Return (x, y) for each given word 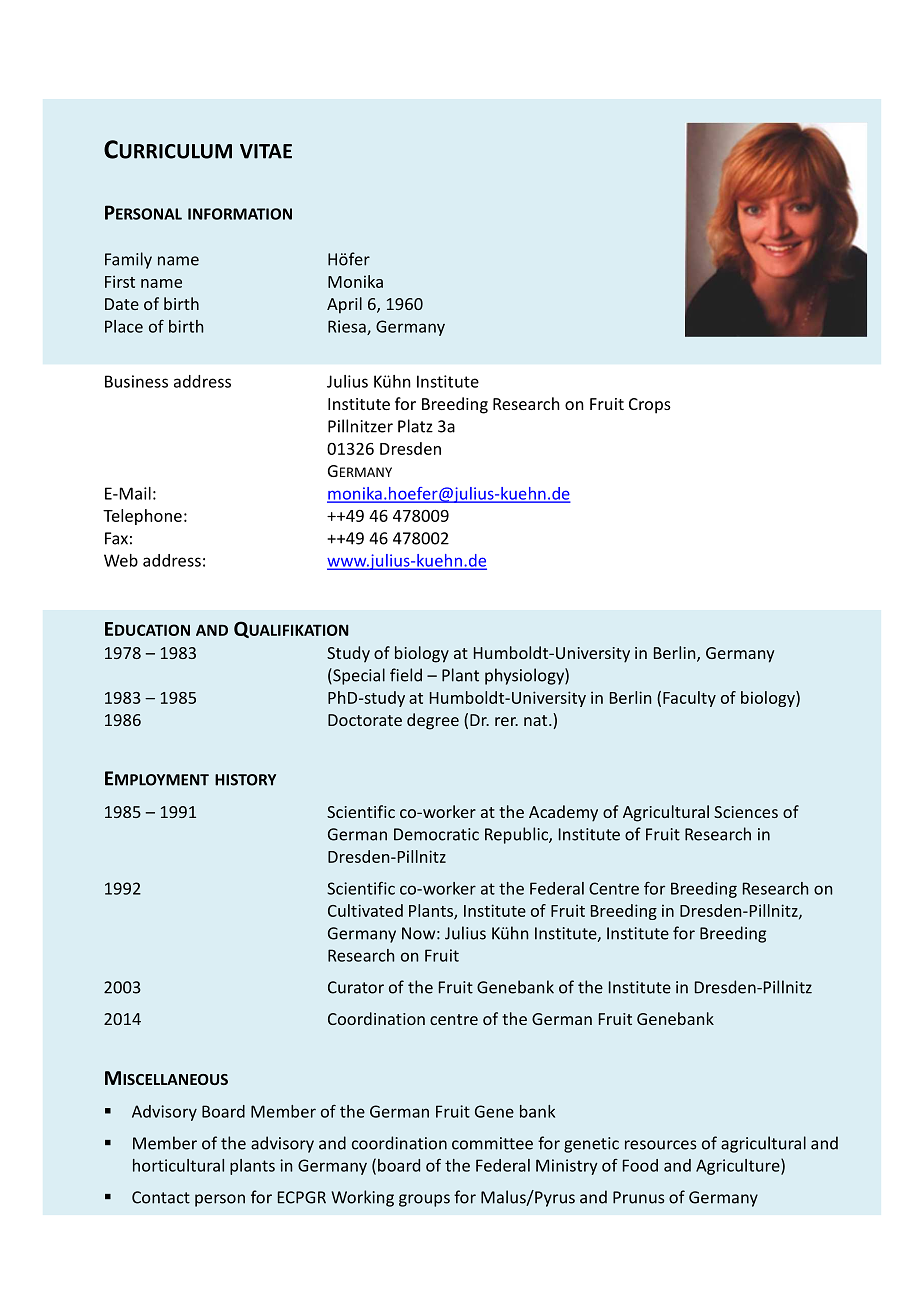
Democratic (436, 834)
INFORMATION (240, 214)
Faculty (689, 699)
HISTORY (245, 780)
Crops (650, 406)
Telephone (142, 517)
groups (424, 1200)
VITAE (266, 151)
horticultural (178, 1165)
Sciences (746, 812)
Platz (415, 426)
